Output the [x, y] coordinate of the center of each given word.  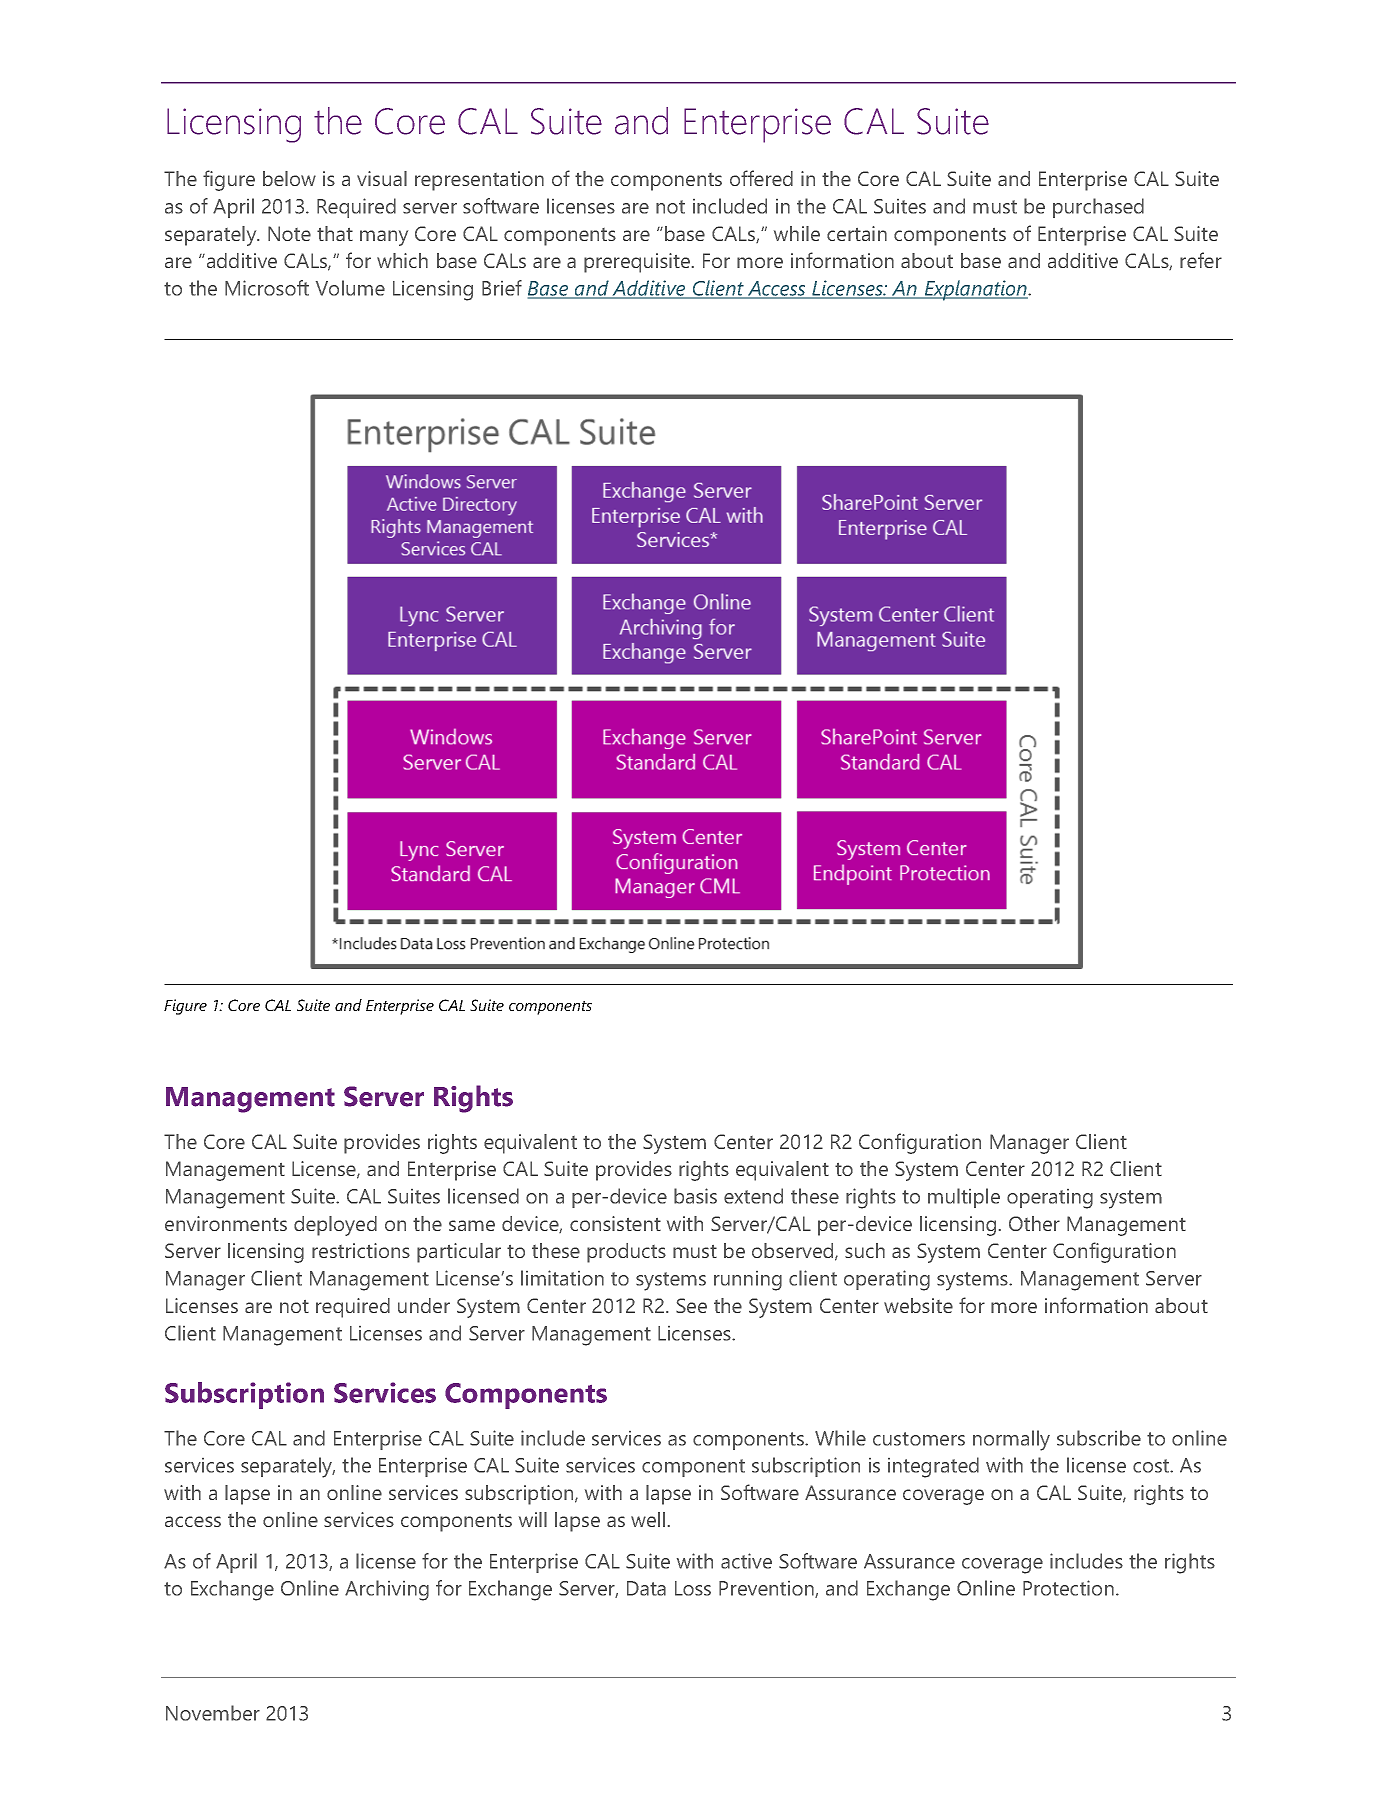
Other [1034, 1223]
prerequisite [638, 263]
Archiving [387, 1590]
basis [695, 1196]
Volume [350, 288]
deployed [335, 1226]
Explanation [975, 290]
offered [761, 178]
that [335, 233]
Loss [693, 1588]
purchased [1098, 208]
